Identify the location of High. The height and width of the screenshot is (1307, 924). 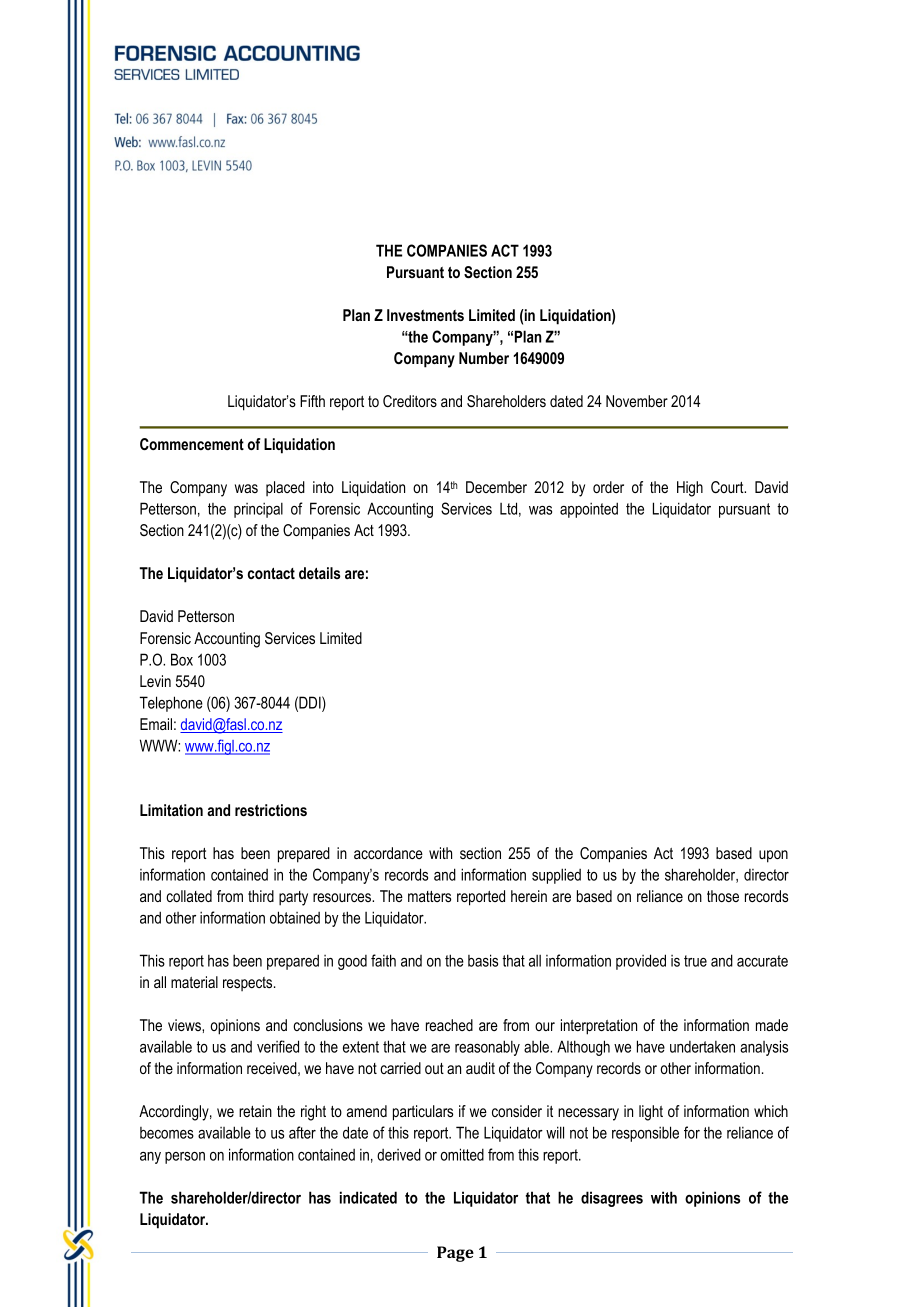
(690, 489).
